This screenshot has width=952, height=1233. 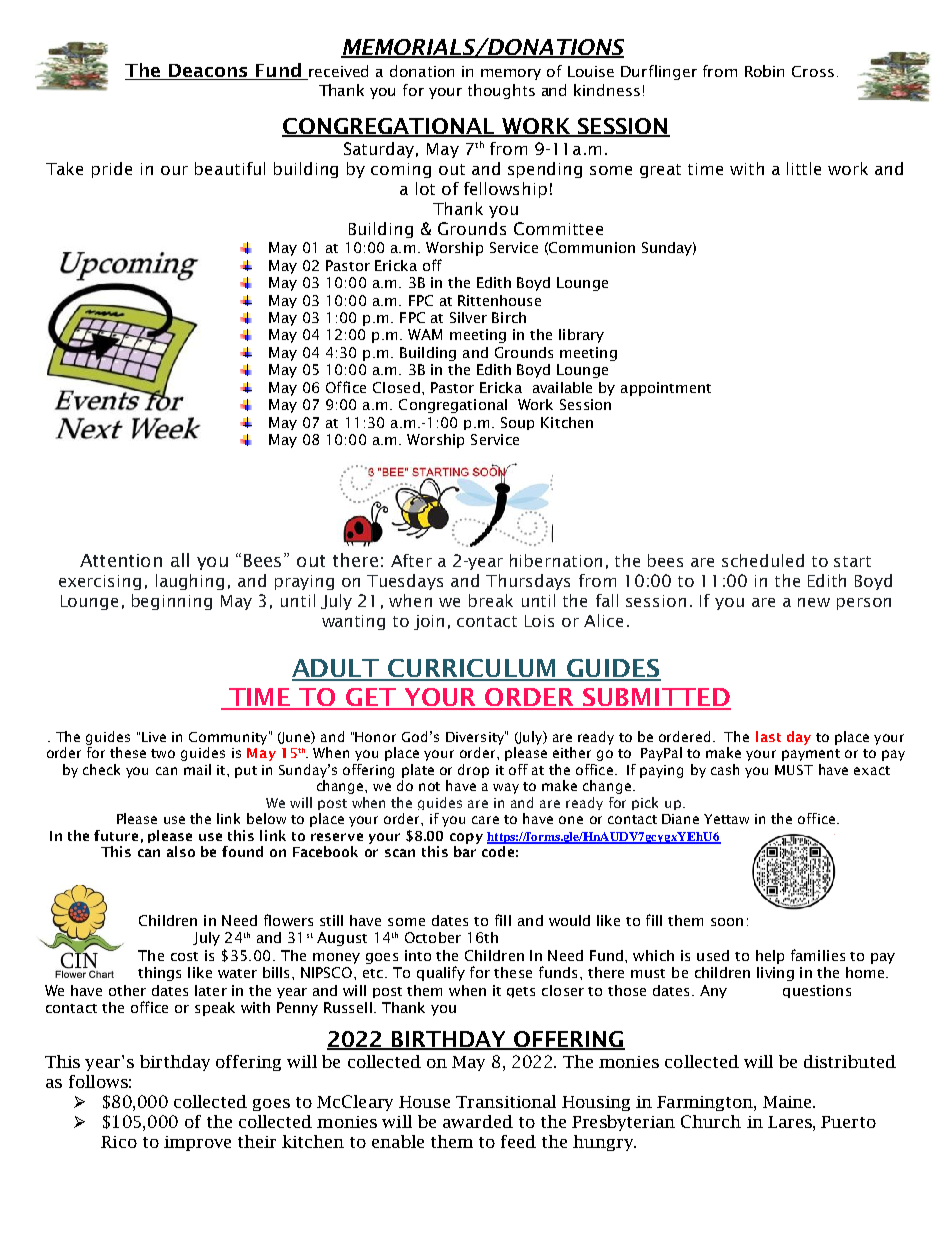 I want to click on improve, so click(x=197, y=1143).
